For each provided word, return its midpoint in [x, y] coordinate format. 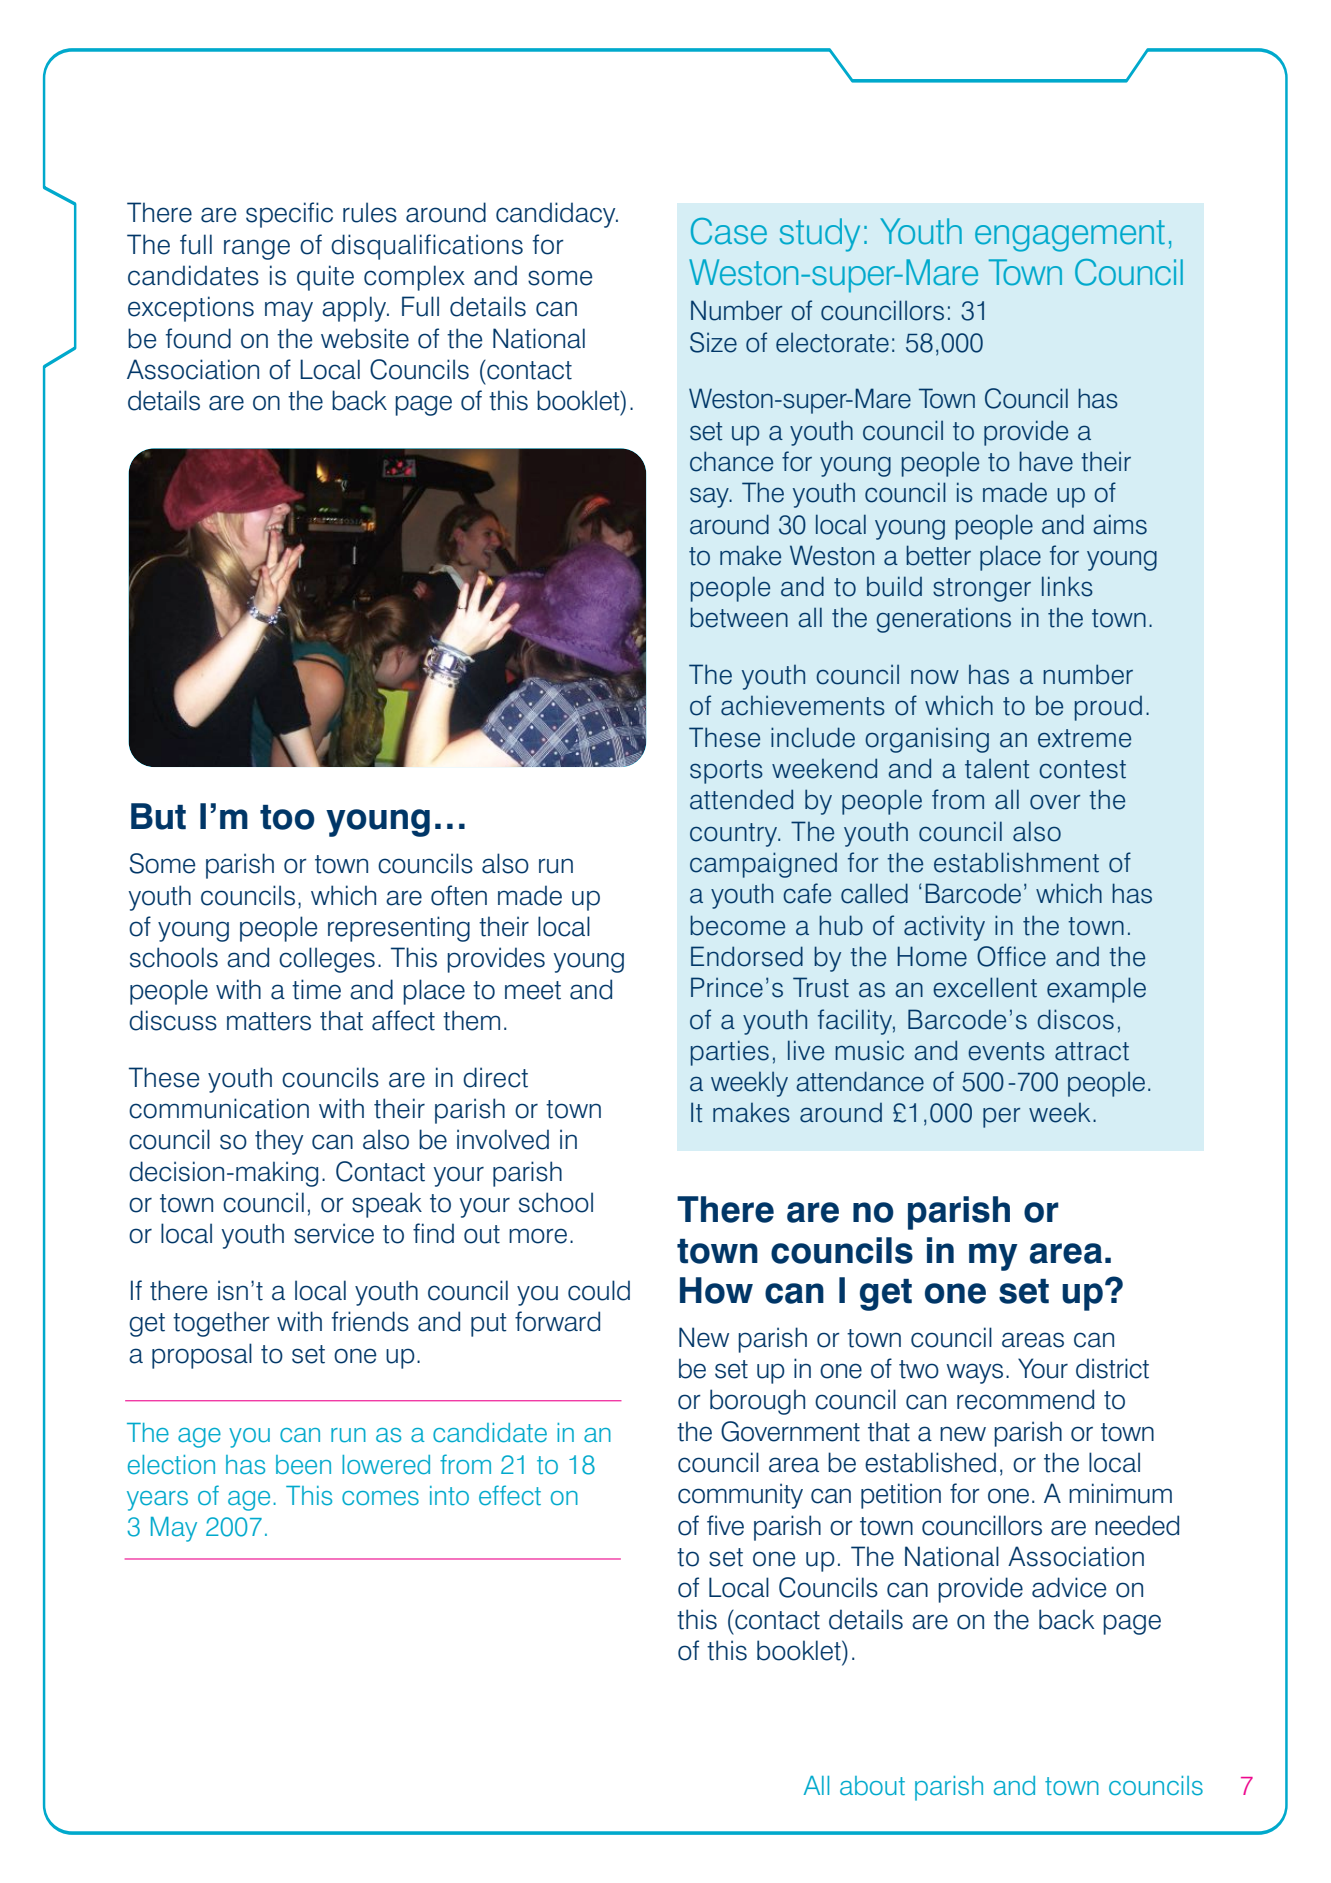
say [710, 497]
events [1006, 1051]
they [279, 1142]
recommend [1025, 1399]
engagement [1070, 236]
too [287, 817]
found [198, 338]
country [735, 835]
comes [380, 1498]
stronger [982, 590]
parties [730, 1053]
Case [729, 231]
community [740, 1496]
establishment [1016, 862]
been [303, 1465]
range [257, 249]
